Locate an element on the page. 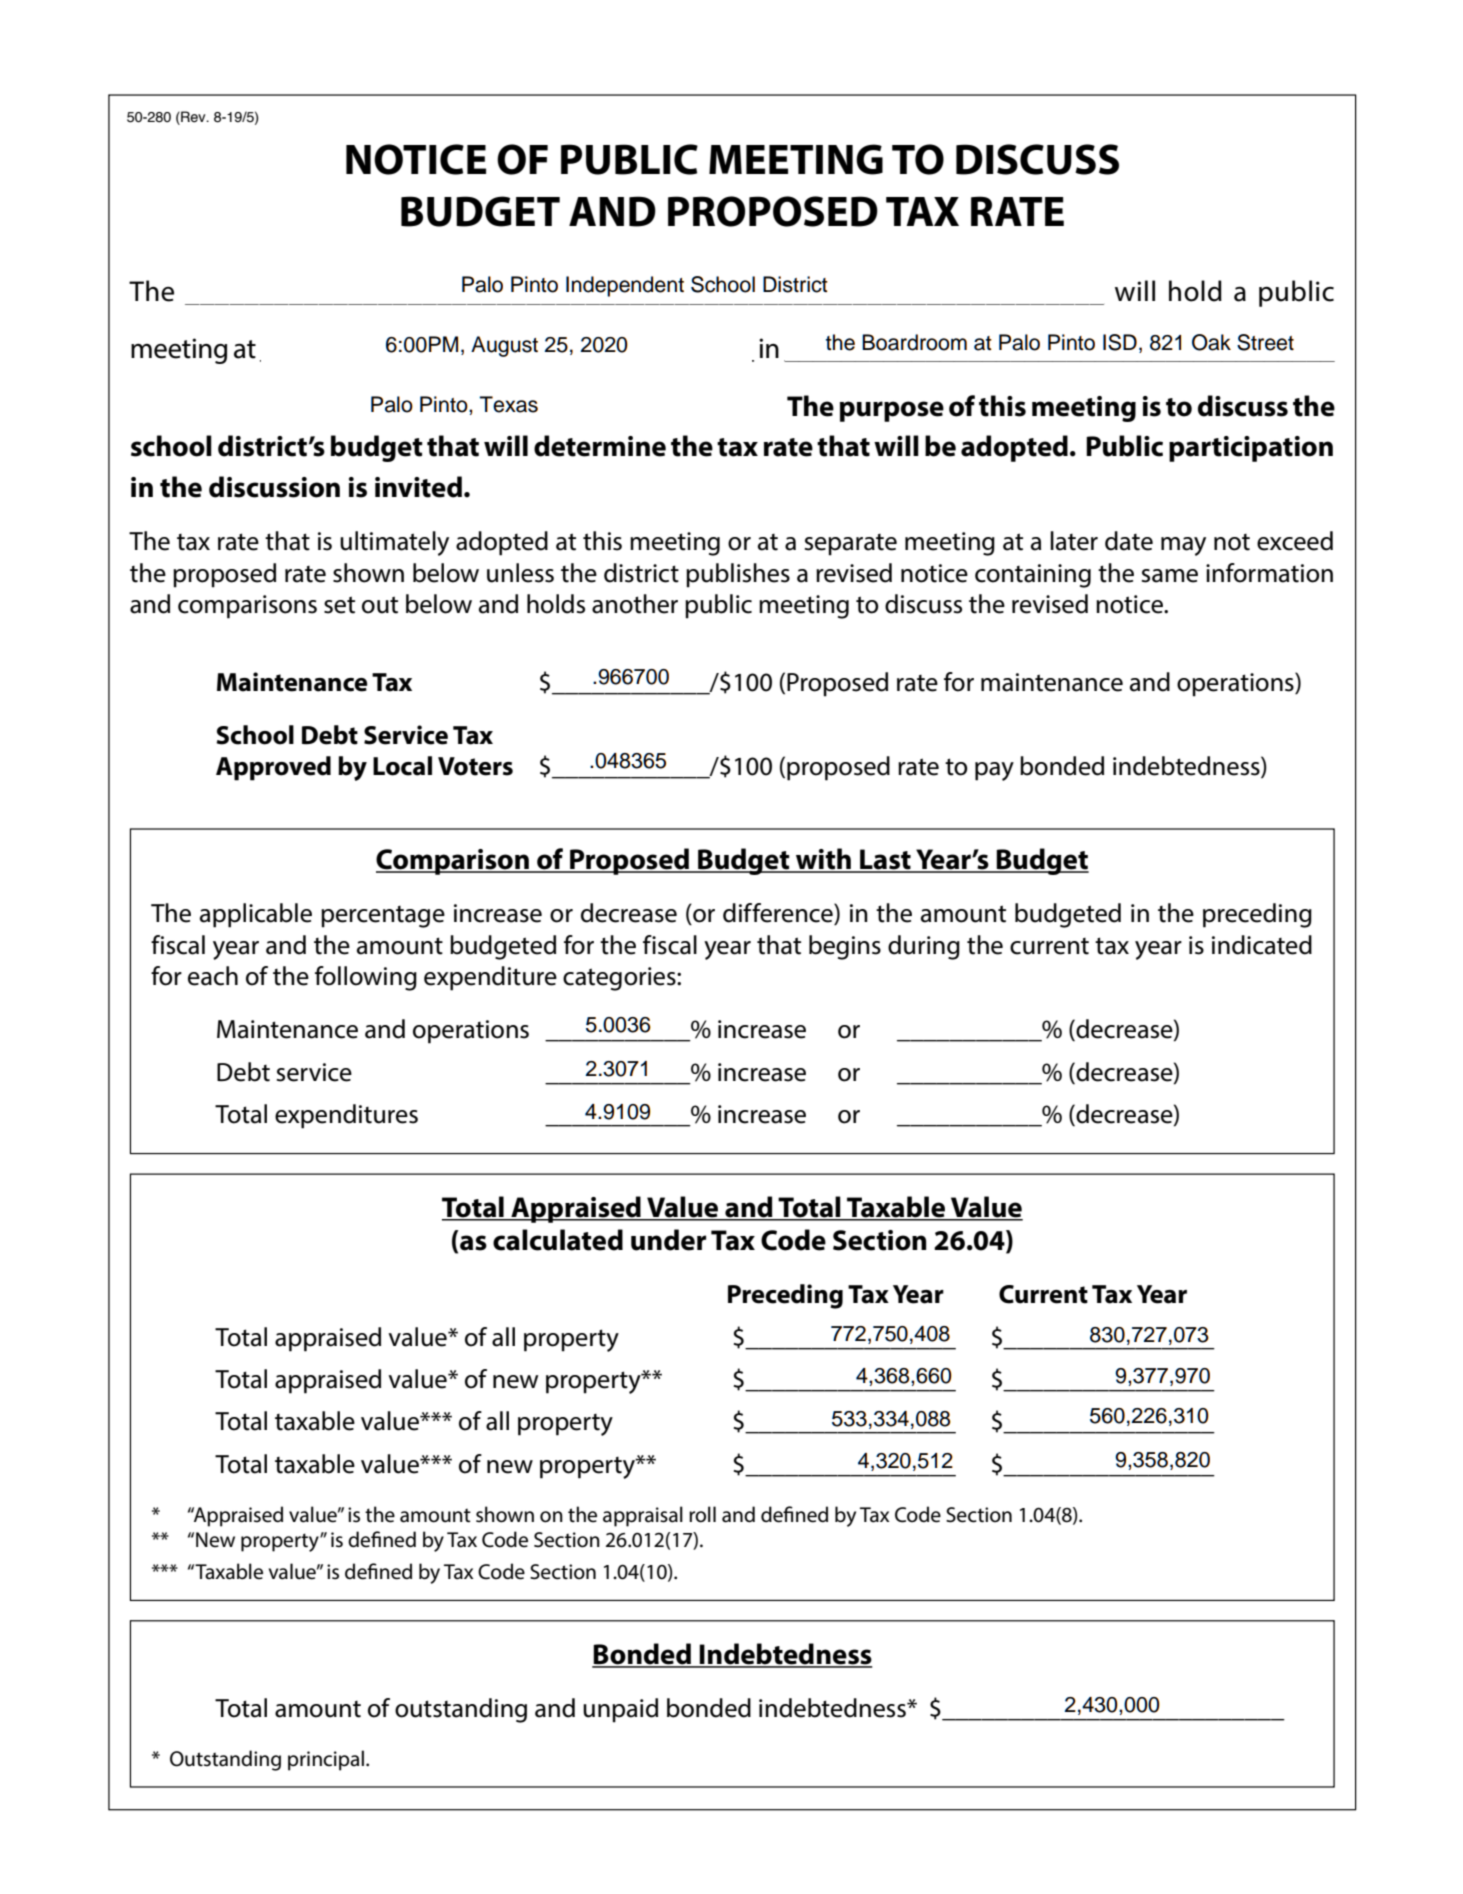 Image resolution: width=1463 pixels, height=1894 pixels. invited is located at coordinates (418, 487).
